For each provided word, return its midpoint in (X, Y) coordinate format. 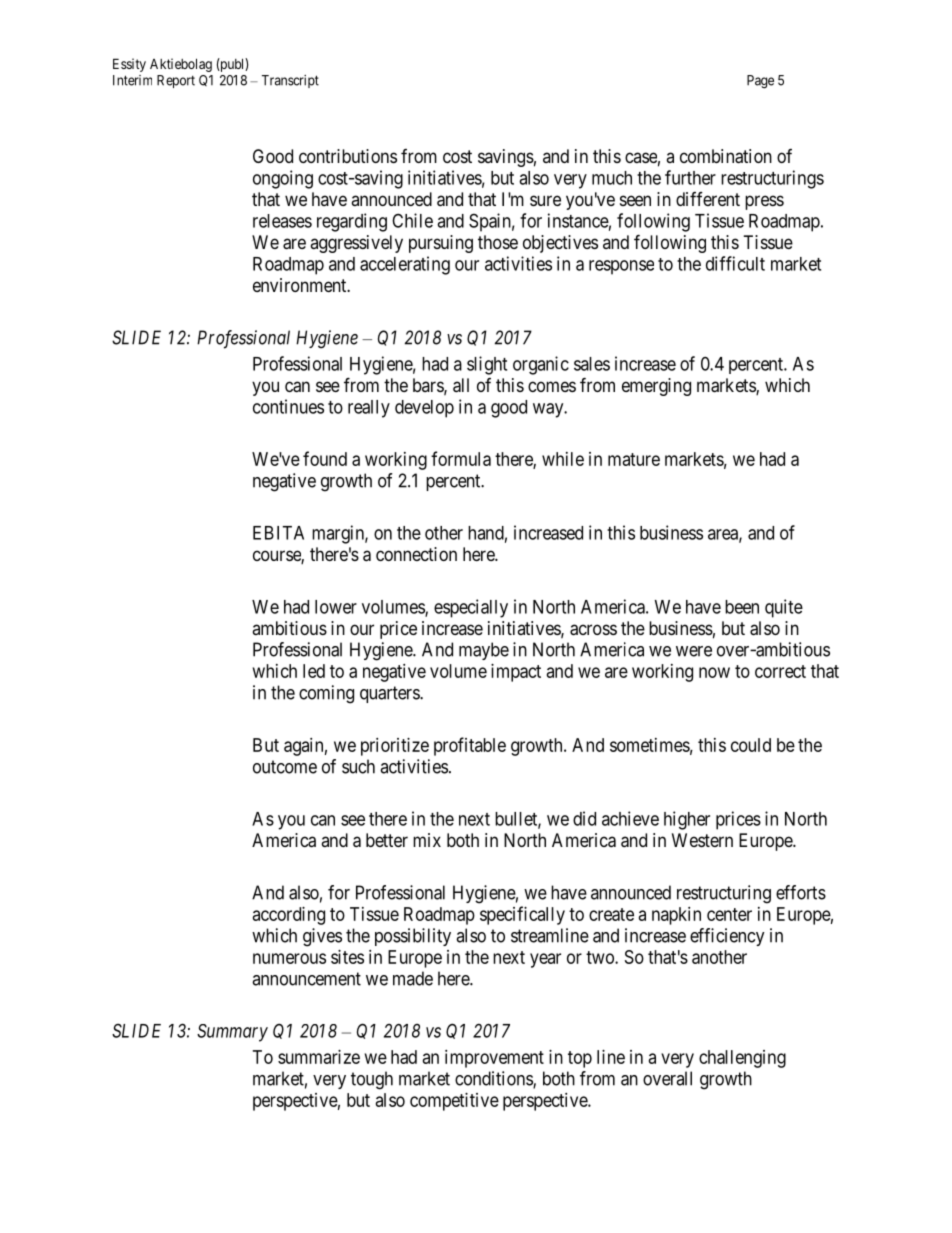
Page (760, 82)
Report (176, 81)
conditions (494, 1079)
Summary (232, 1033)
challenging (742, 1059)
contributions (348, 156)
